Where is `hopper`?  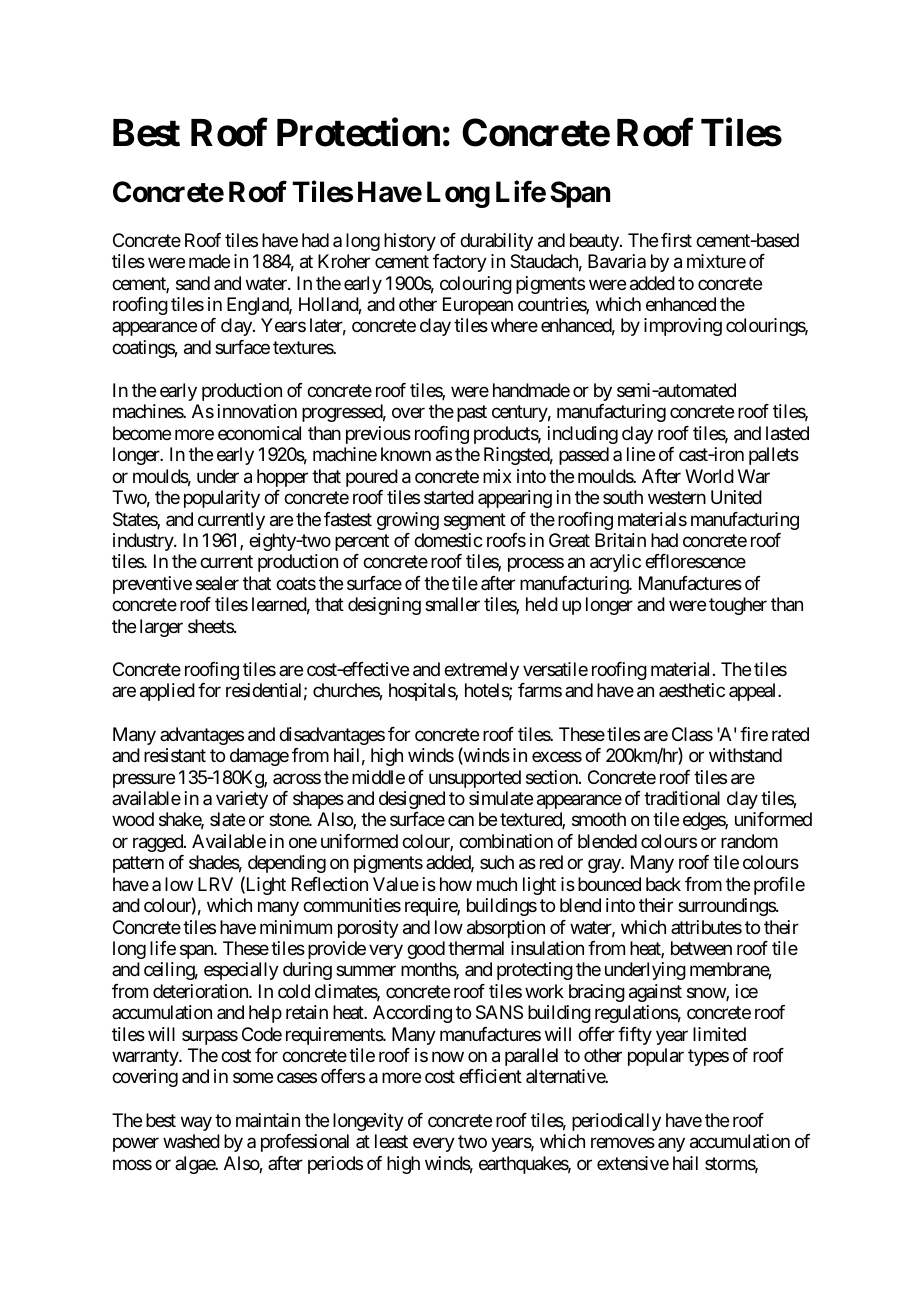 hopper is located at coordinates (282, 478).
